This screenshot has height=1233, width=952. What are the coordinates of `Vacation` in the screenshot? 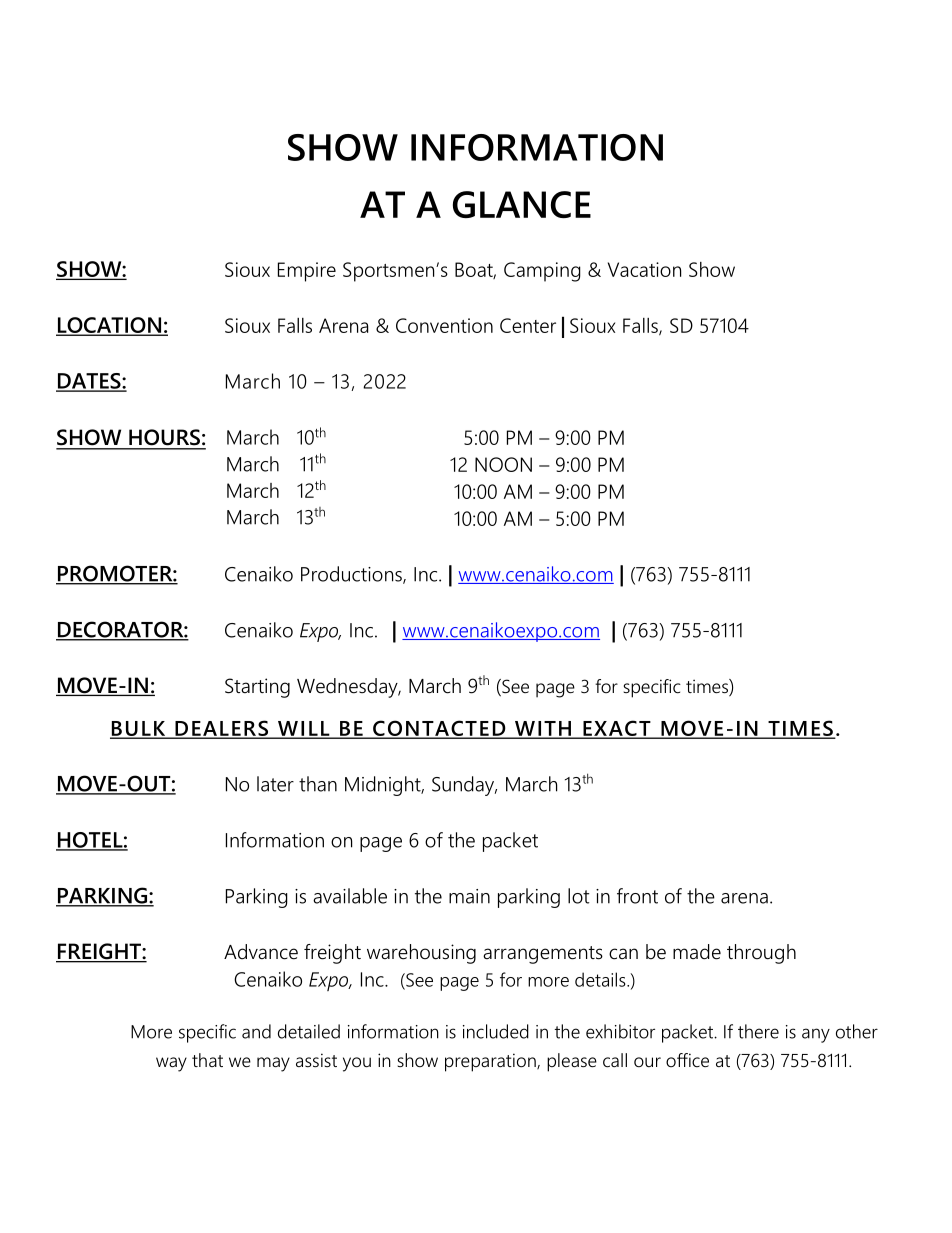 It's located at (644, 269).
